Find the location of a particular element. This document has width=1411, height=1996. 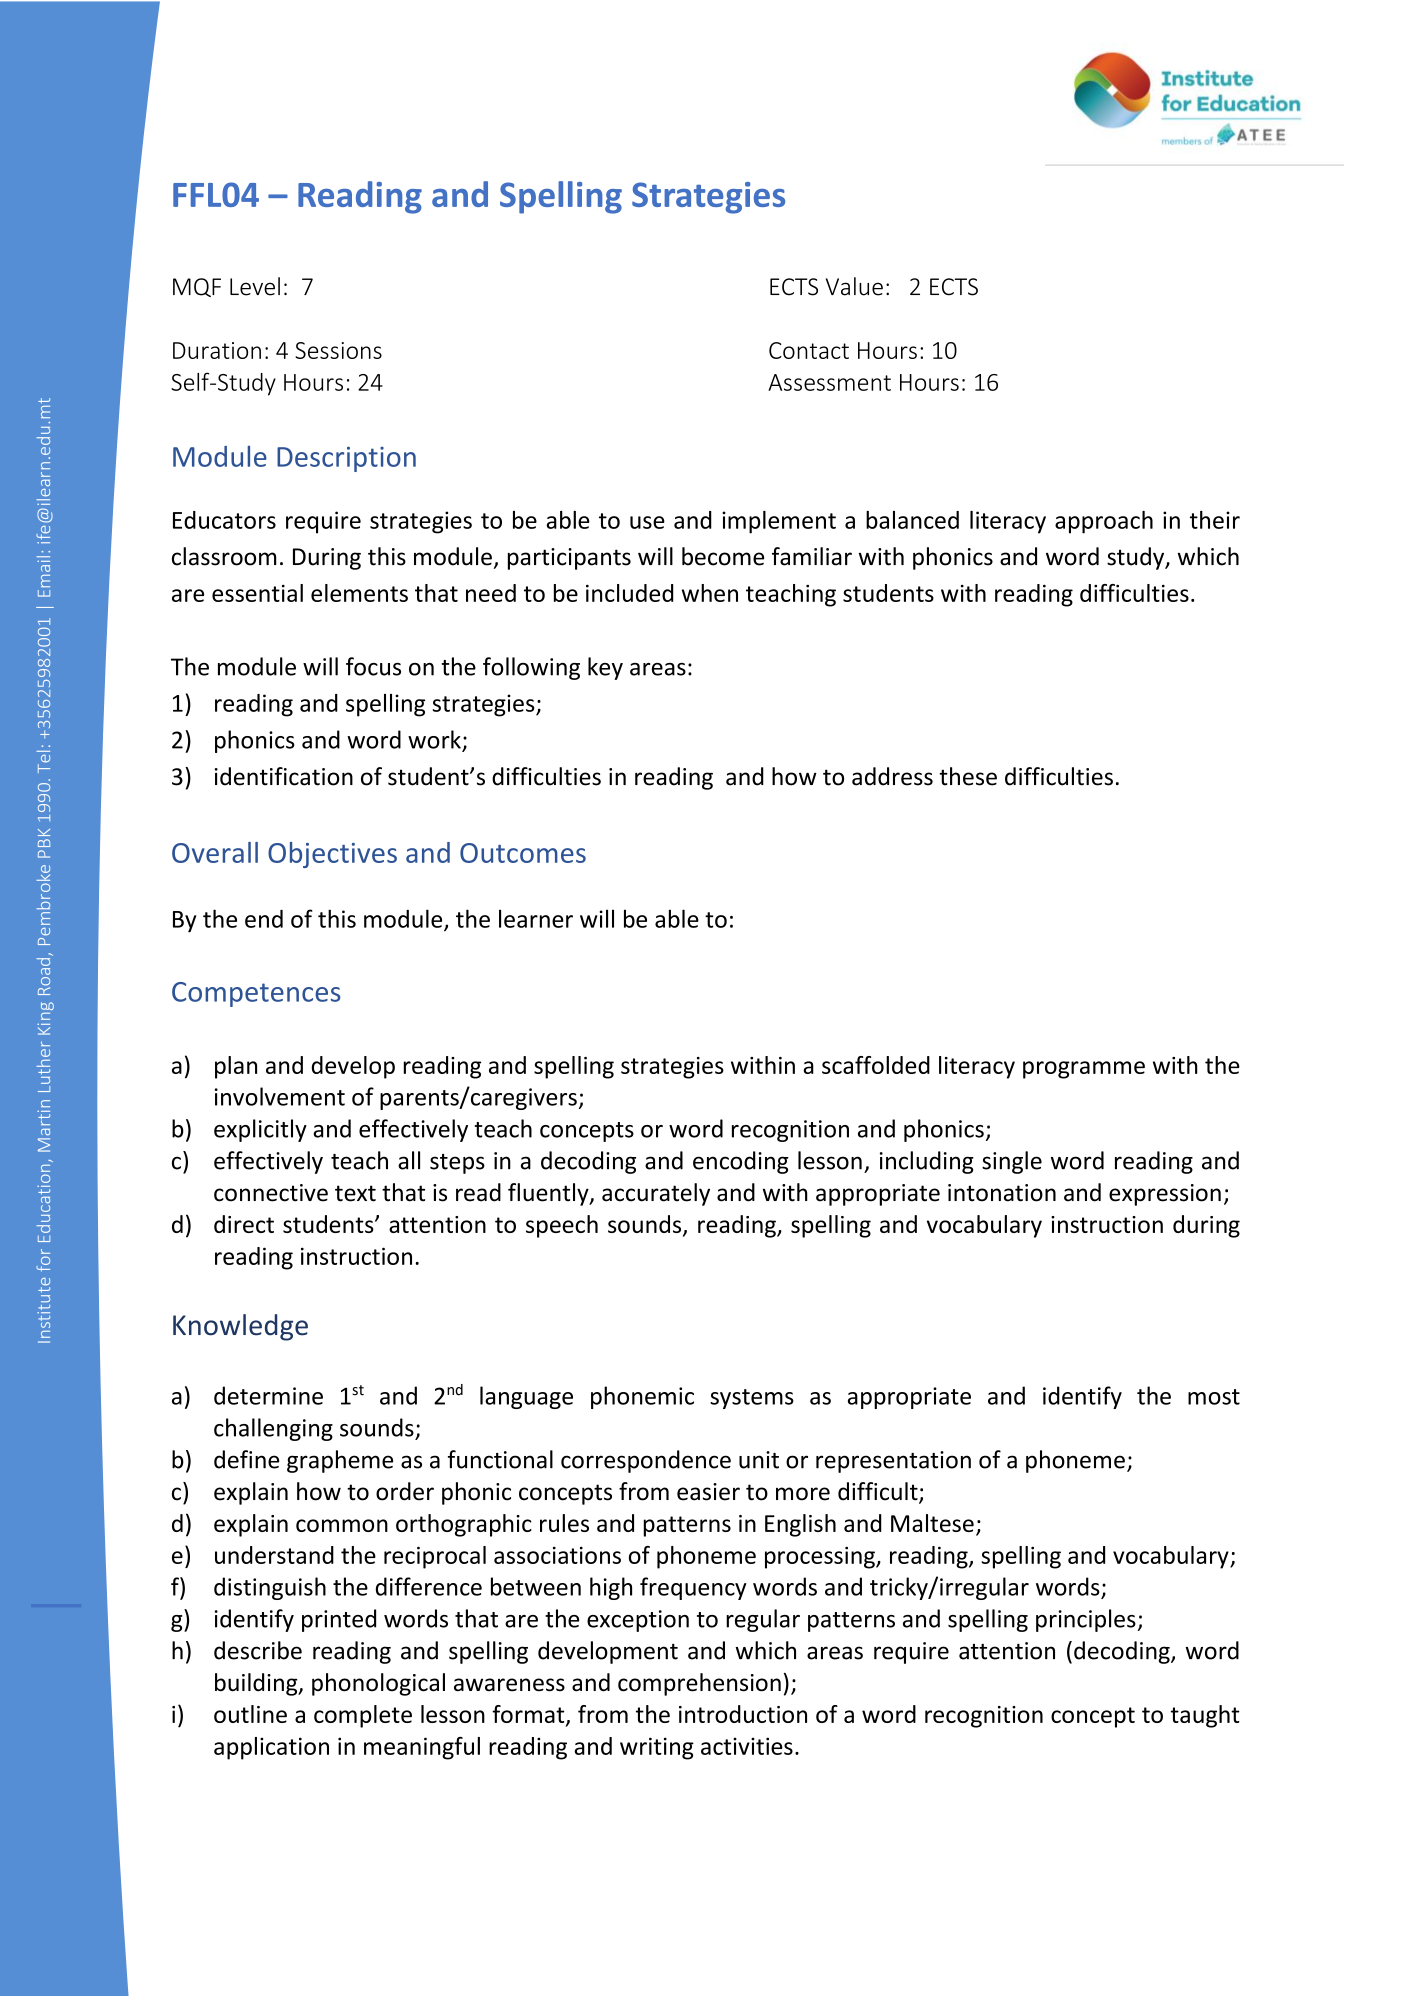

text is located at coordinates (355, 1193).
